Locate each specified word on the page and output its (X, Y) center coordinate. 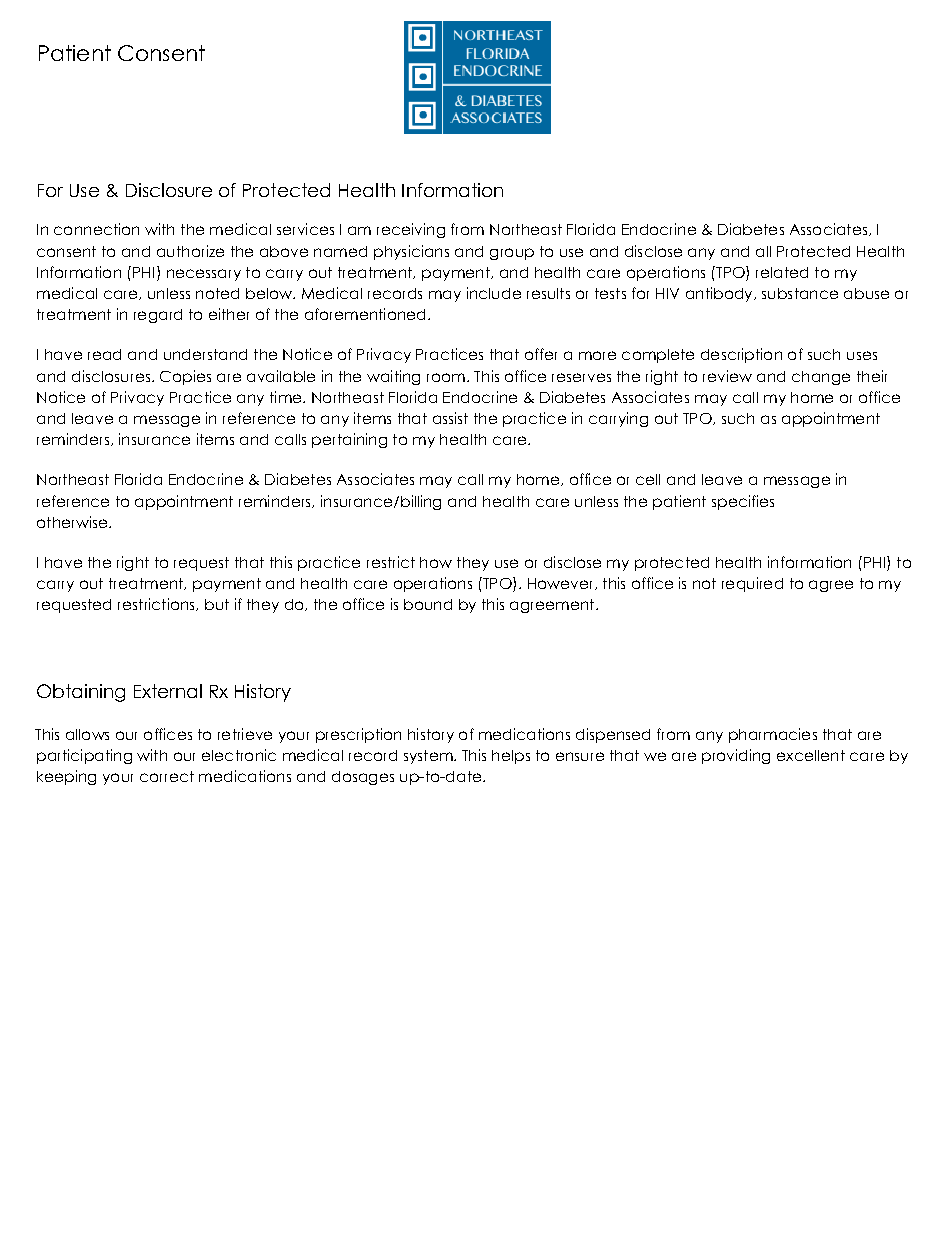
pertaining (349, 440)
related (782, 272)
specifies (743, 502)
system (429, 757)
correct (167, 776)
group (512, 254)
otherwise (73, 522)
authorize (190, 251)
